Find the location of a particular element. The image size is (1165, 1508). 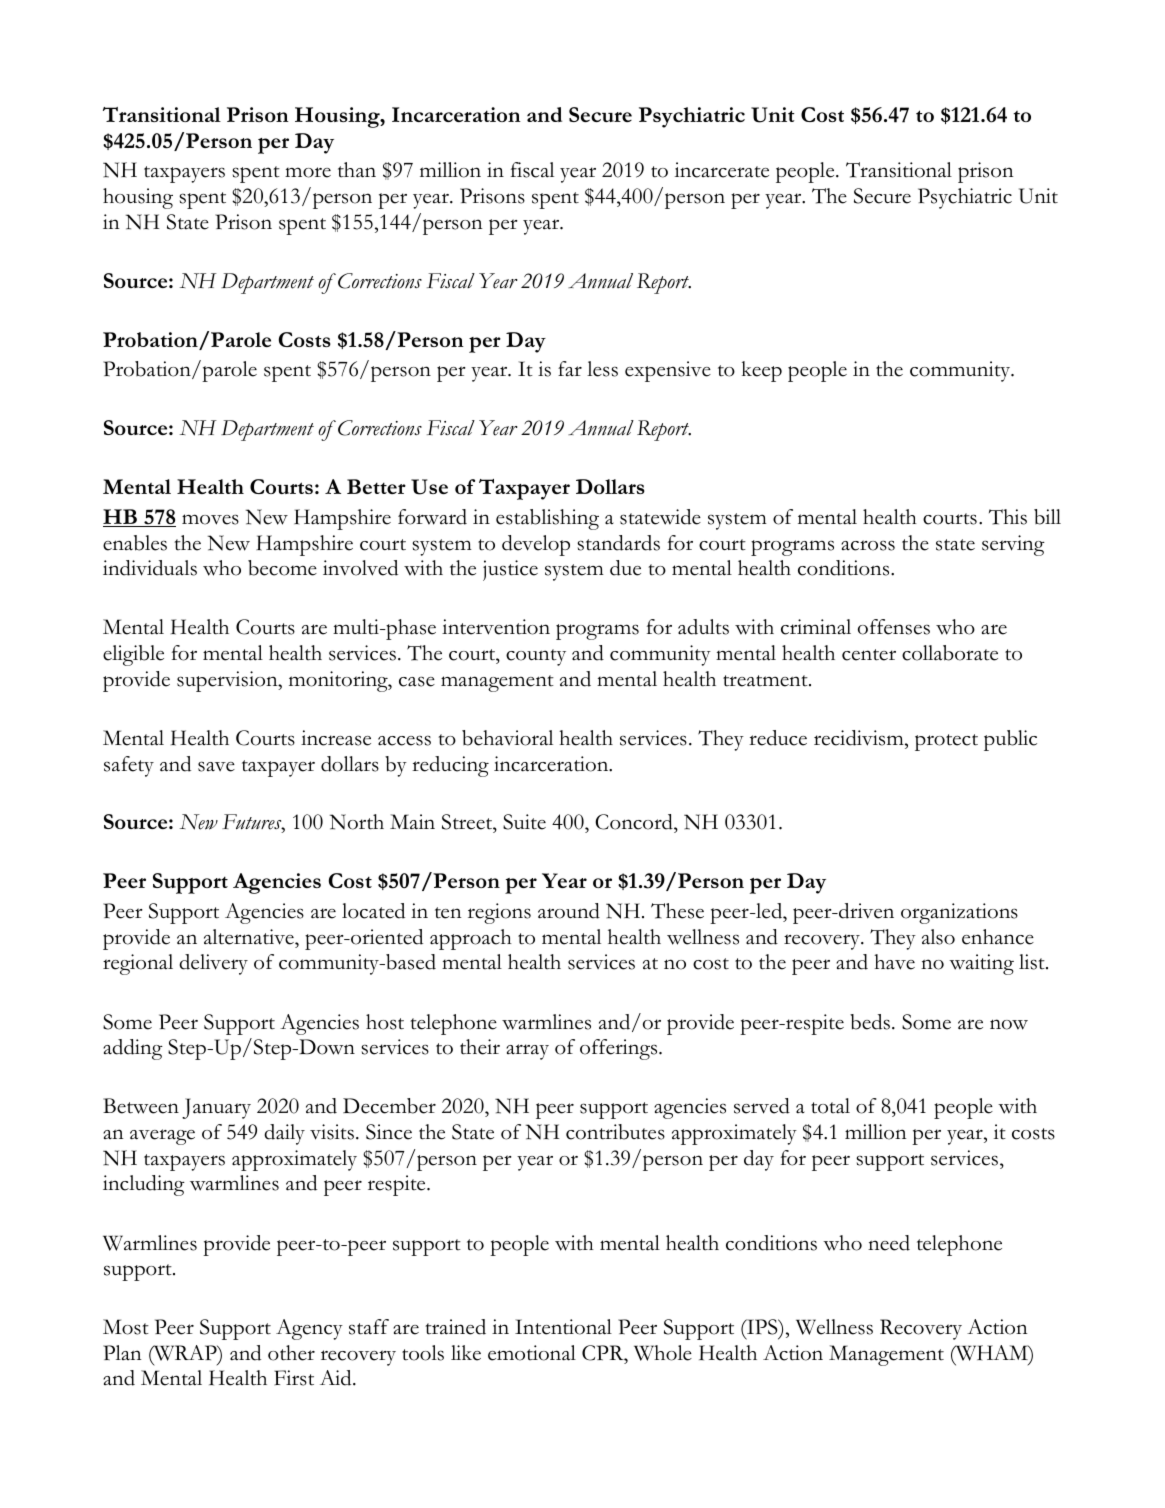

other is located at coordinates (291, 1353).
